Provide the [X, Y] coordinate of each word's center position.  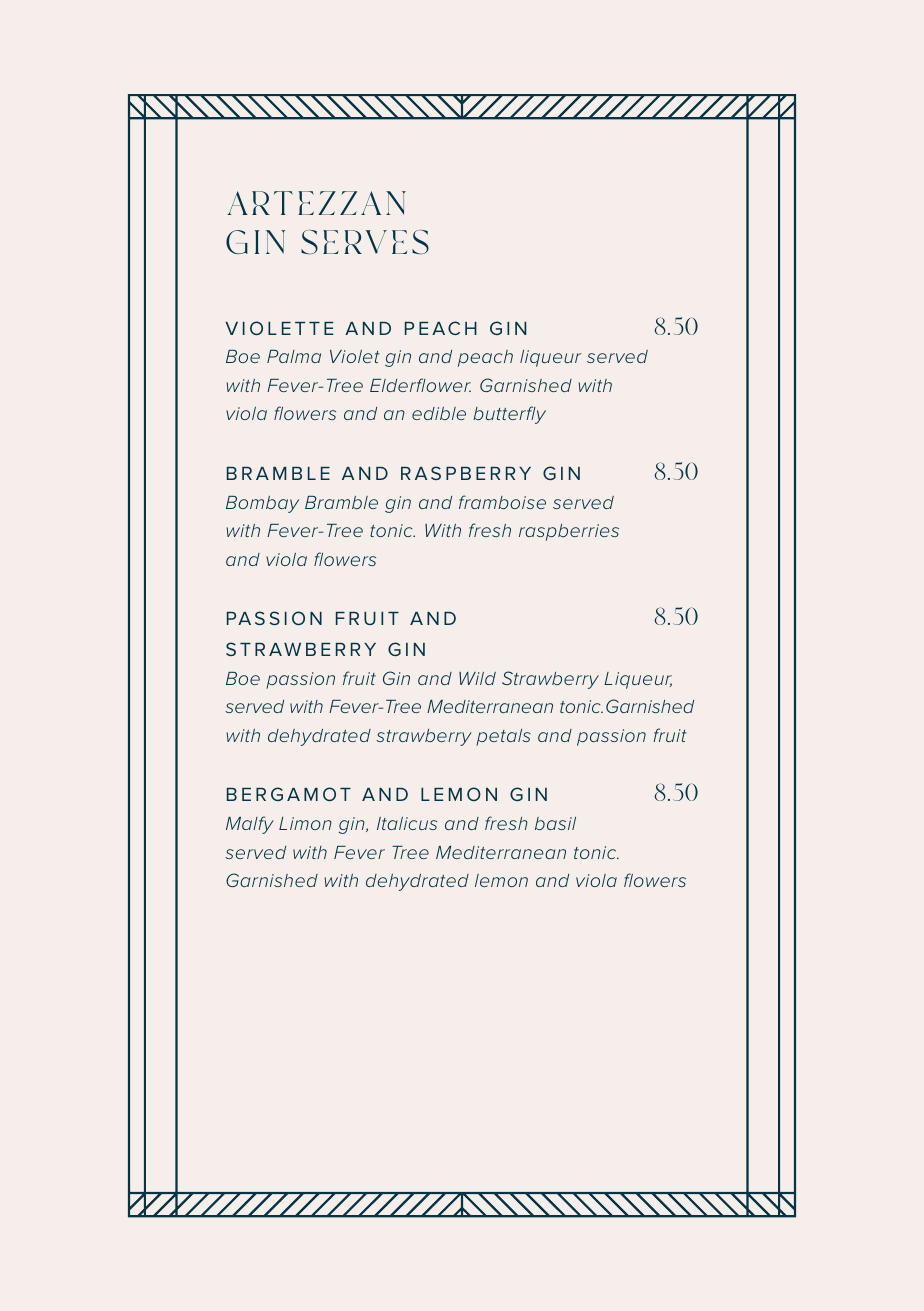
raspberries [569, 532]
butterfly [509, 415]
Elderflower [420, 385]
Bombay [262, 504]
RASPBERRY [466, 473]
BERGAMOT [289, 794]
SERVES [365, 242]
